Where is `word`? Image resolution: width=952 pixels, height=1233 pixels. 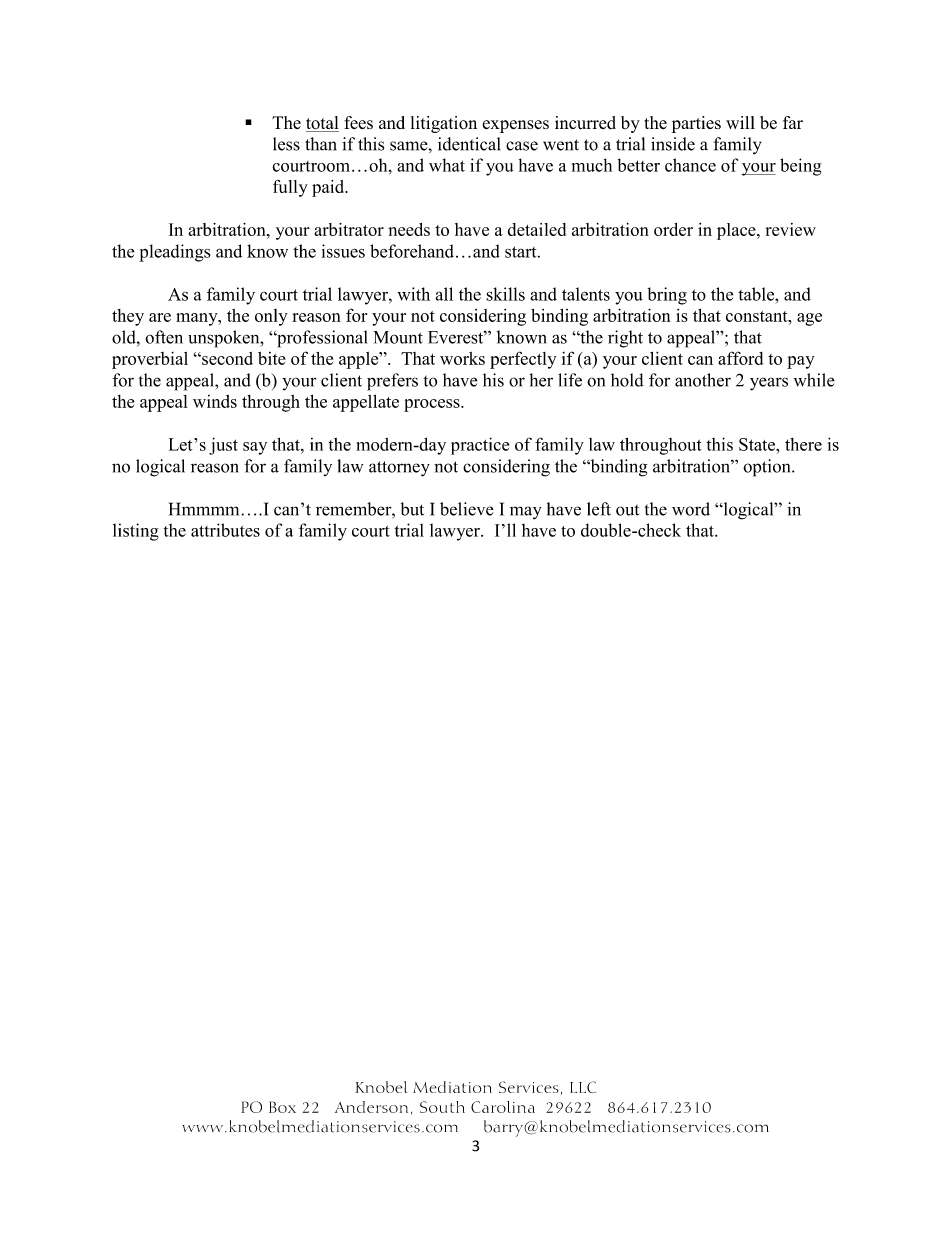 word is located at coordinates (691, 509).
